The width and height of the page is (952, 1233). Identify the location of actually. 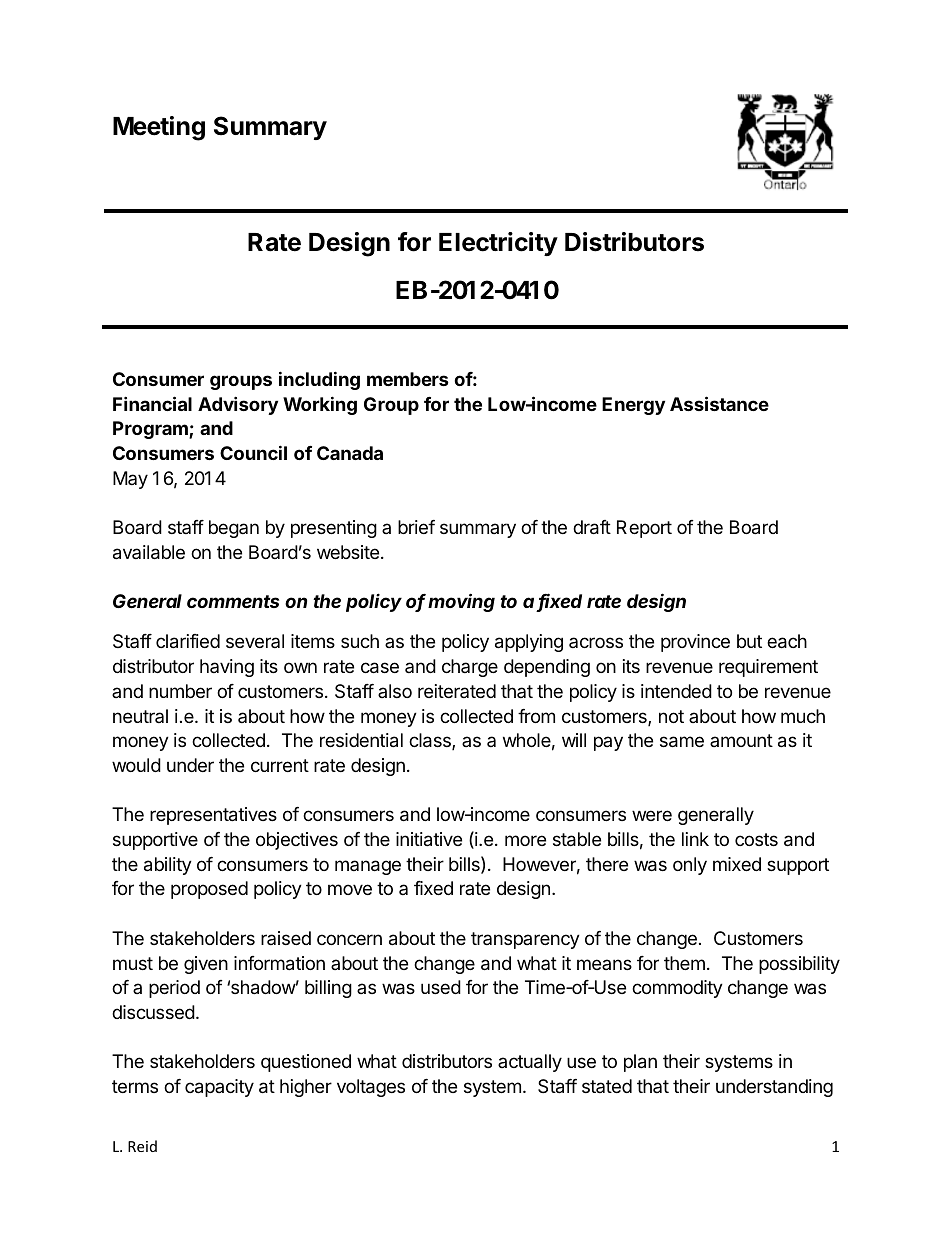
(530, 1063).
